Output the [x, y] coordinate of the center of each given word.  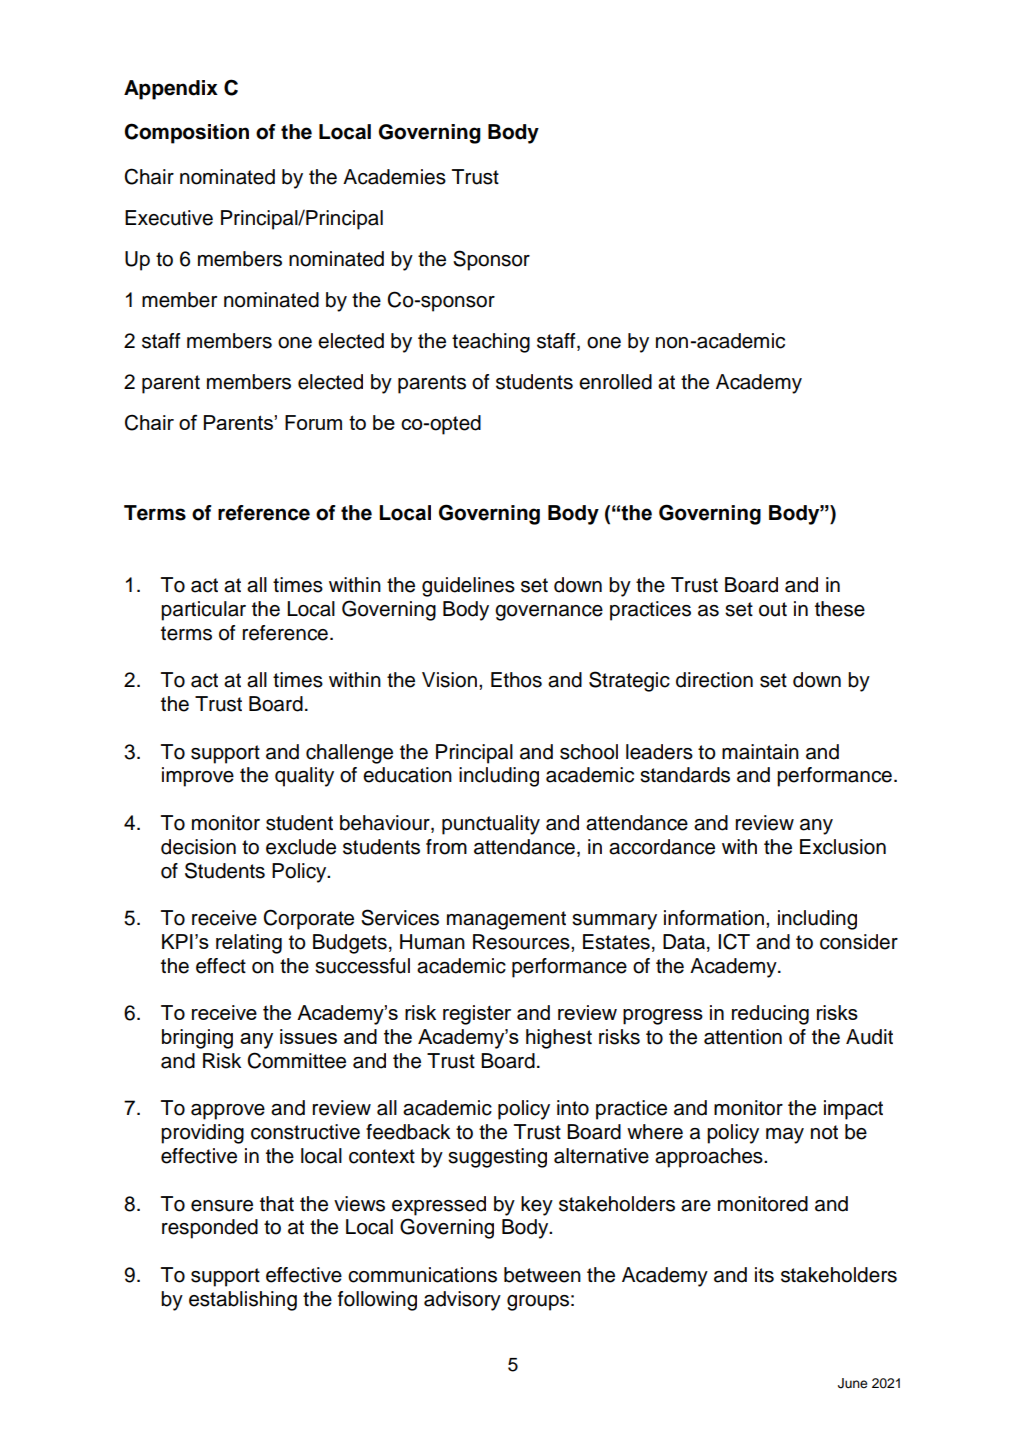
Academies [394, 177]
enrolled [615, 382]
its [764, 1275]
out [773, 609]
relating [249, 944]
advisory [462, 1301]
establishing [243, 1301]
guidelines [468, 587]
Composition [186, 133]
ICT [734, 941]
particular [203, 611]
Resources [522, 942]
